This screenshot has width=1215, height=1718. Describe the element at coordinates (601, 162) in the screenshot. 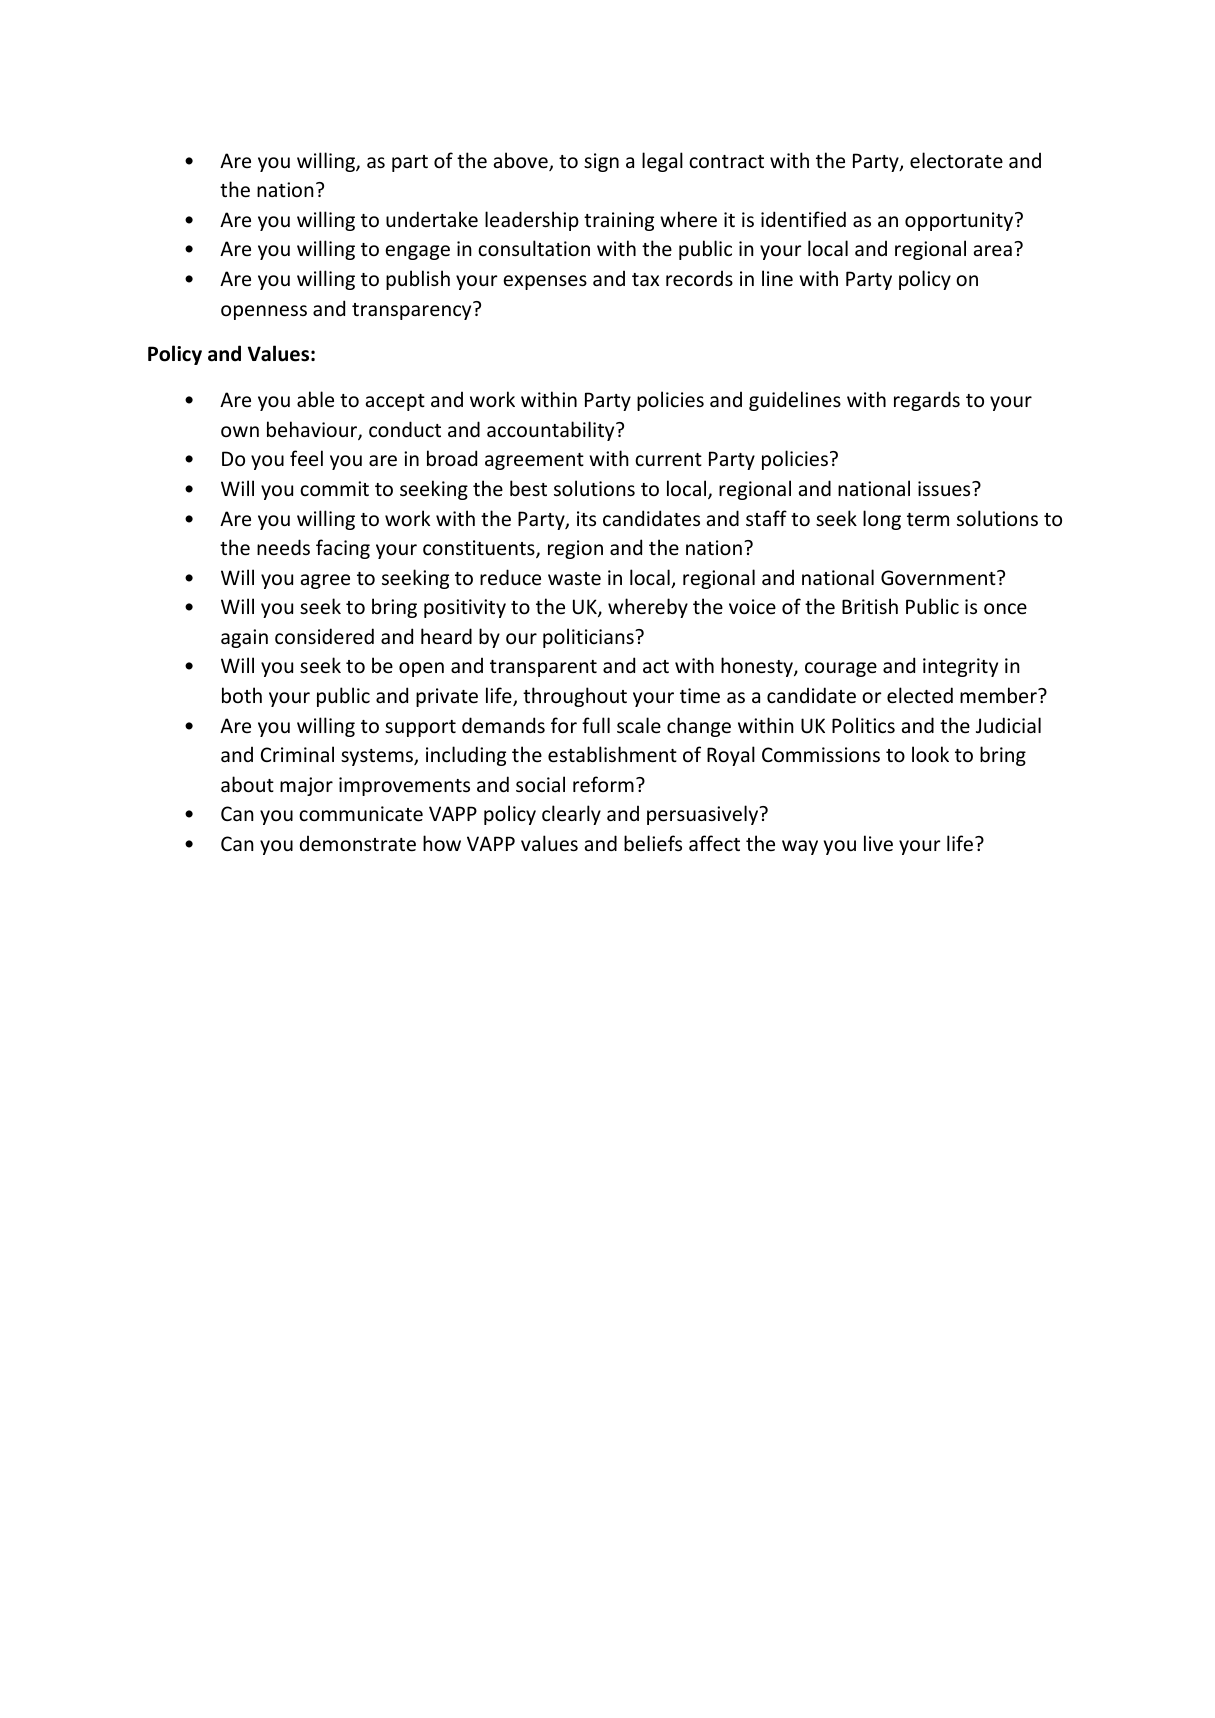

I see `sign` at that location.
